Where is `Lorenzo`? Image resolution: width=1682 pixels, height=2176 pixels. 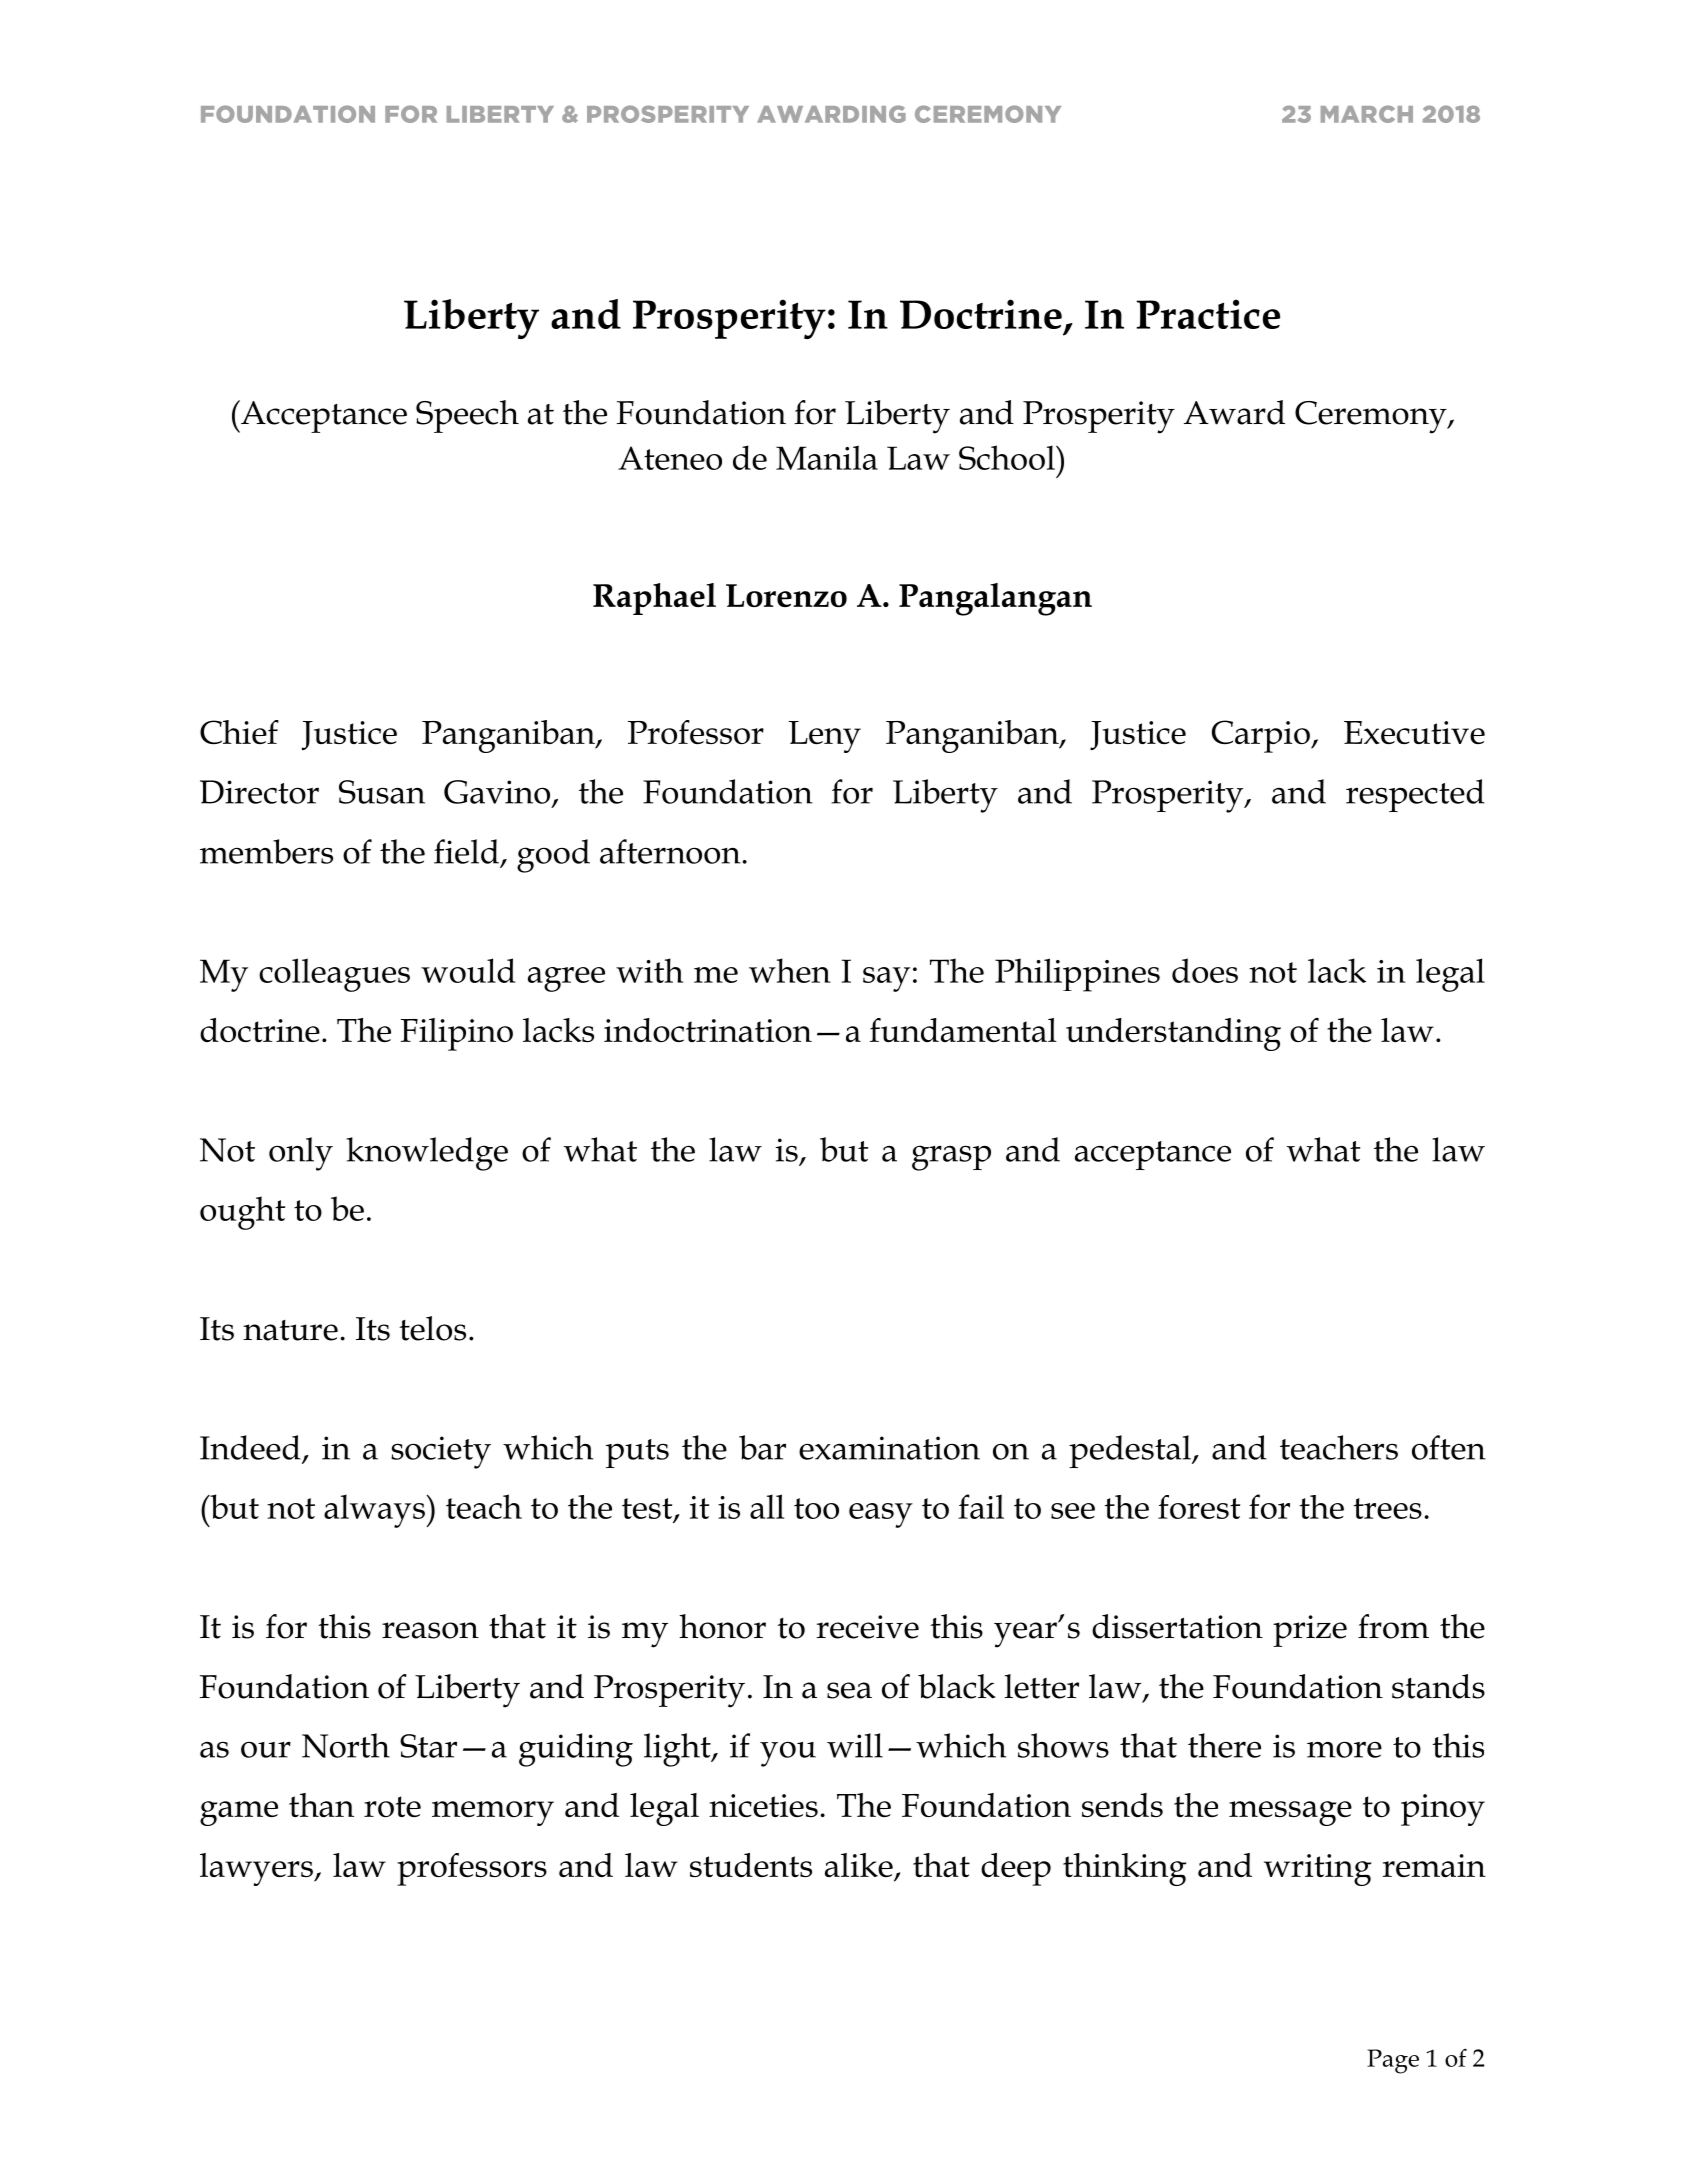
Lorenzo is located at coordinates (786, 595).
